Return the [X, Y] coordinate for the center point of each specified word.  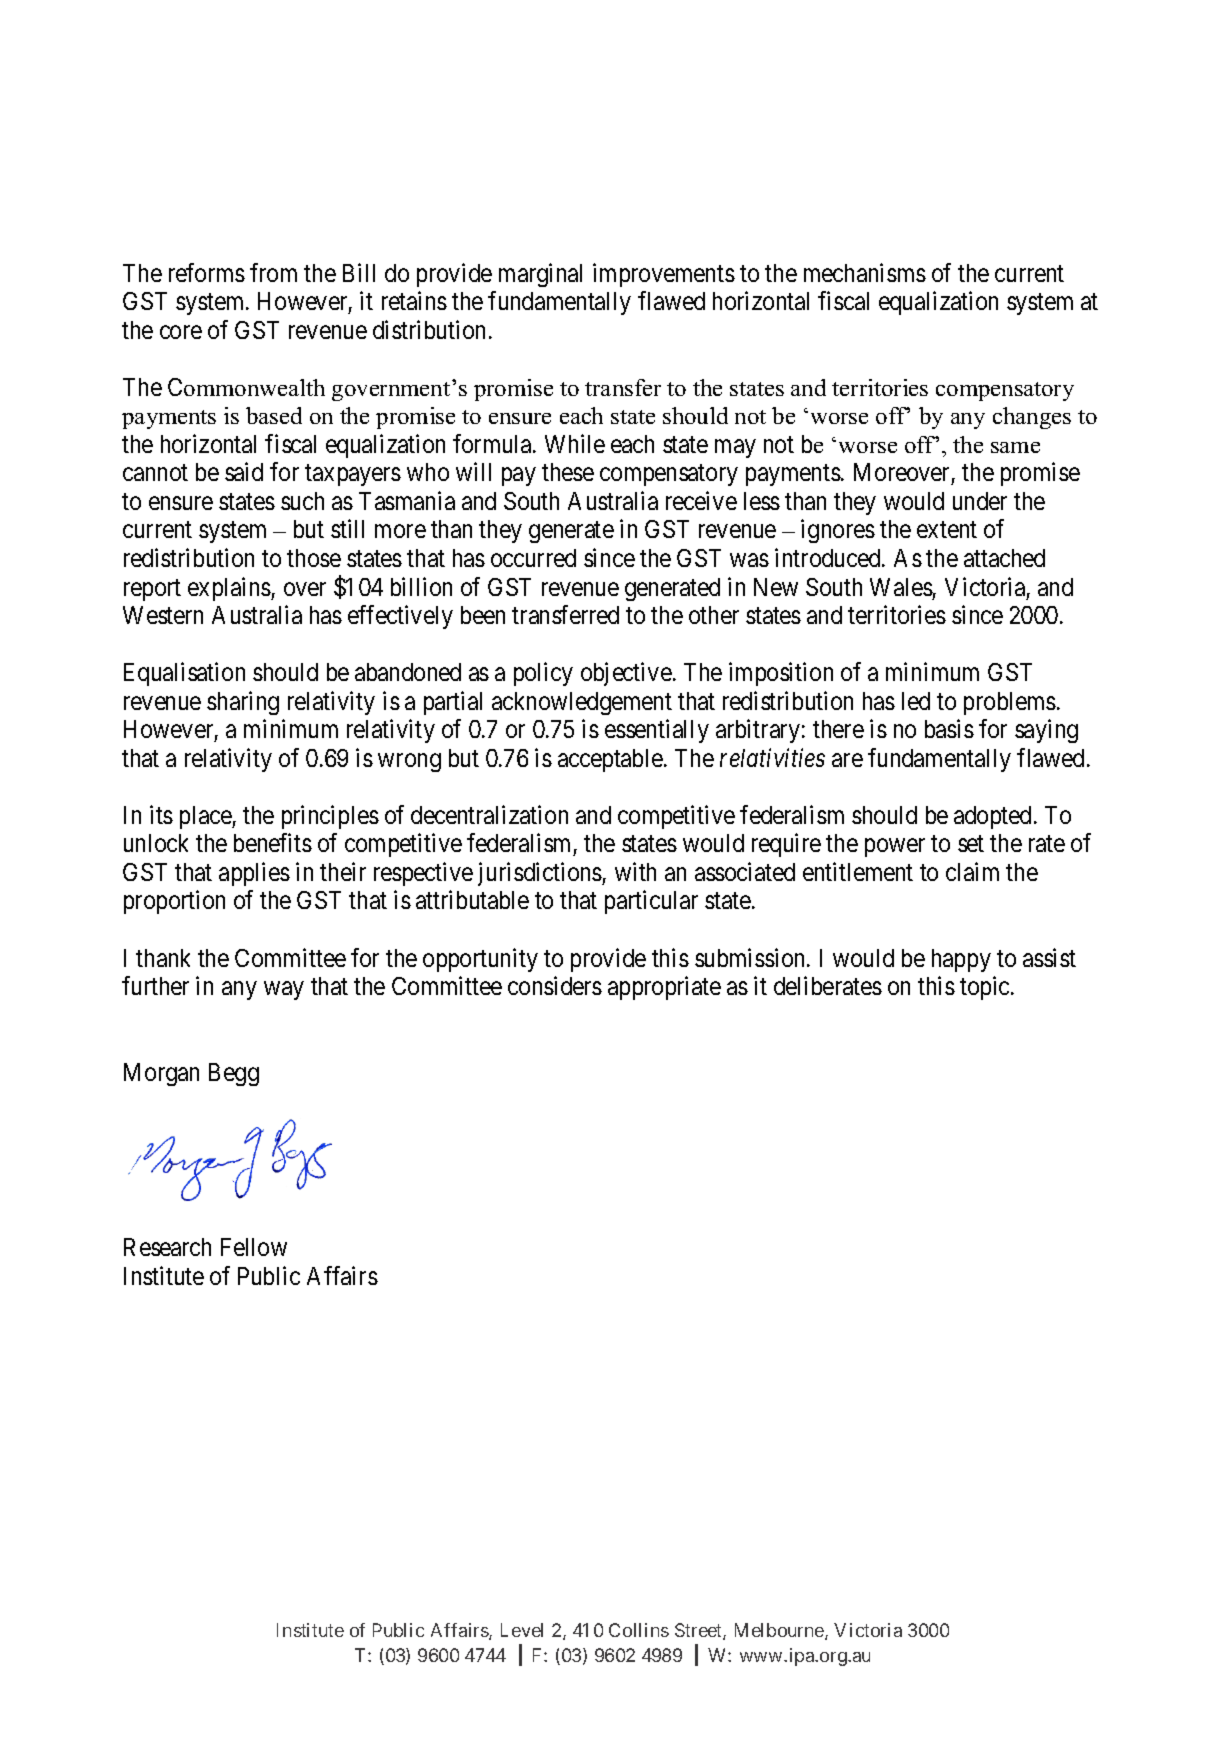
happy [961, 960]
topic [986, 988]
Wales [901, 587]
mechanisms [865, 272]
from [273, 272]
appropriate [664, 988]
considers [555, 985]
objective [626, 674]
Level [522, 1630]
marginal [540, 275]
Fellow [254, 1247]
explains [230, 589]
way [283, 991]
